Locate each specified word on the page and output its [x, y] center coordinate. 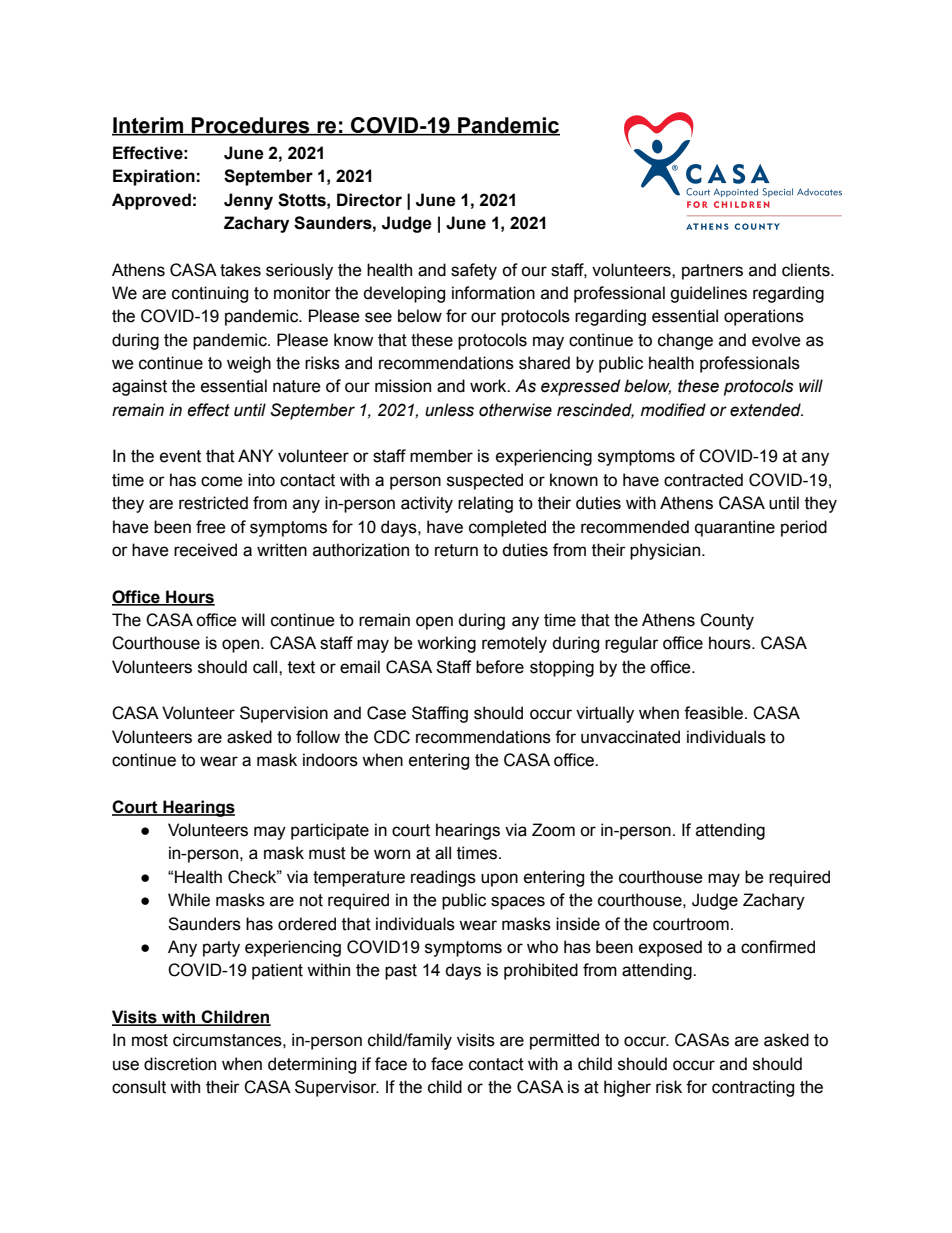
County [727, 621]
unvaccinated [630, 737]
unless [449, 410]
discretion [180, 1064]
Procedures [251, 126]
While [189, 900]
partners [712, 272]
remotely [514, 644]
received [205, 550]
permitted [564, 1041]
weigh [249, 364]
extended [766, 410]
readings [443, 878]
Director [369, 200]
